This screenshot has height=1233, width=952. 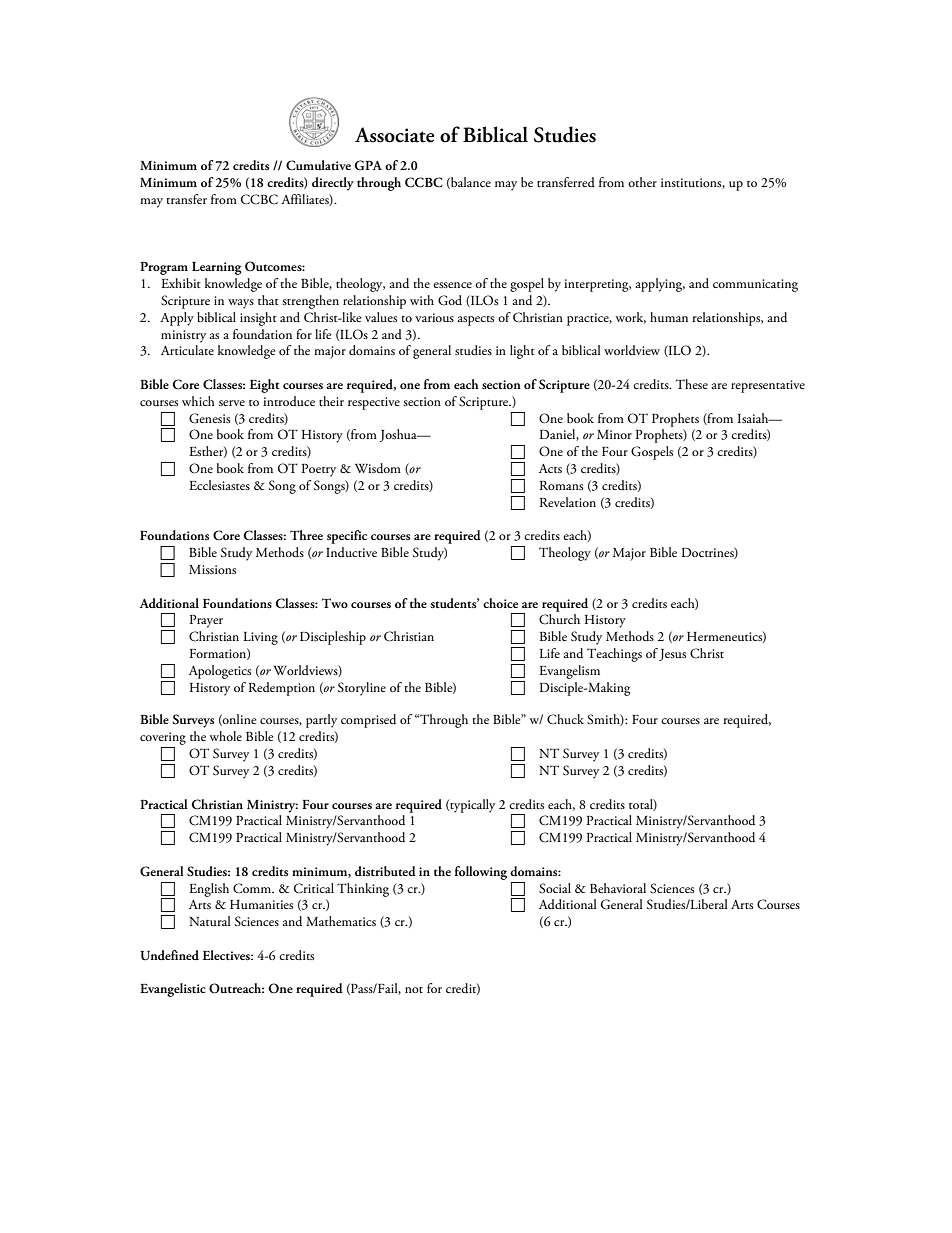 I want to click on choice, so click(x=500, y=603).
